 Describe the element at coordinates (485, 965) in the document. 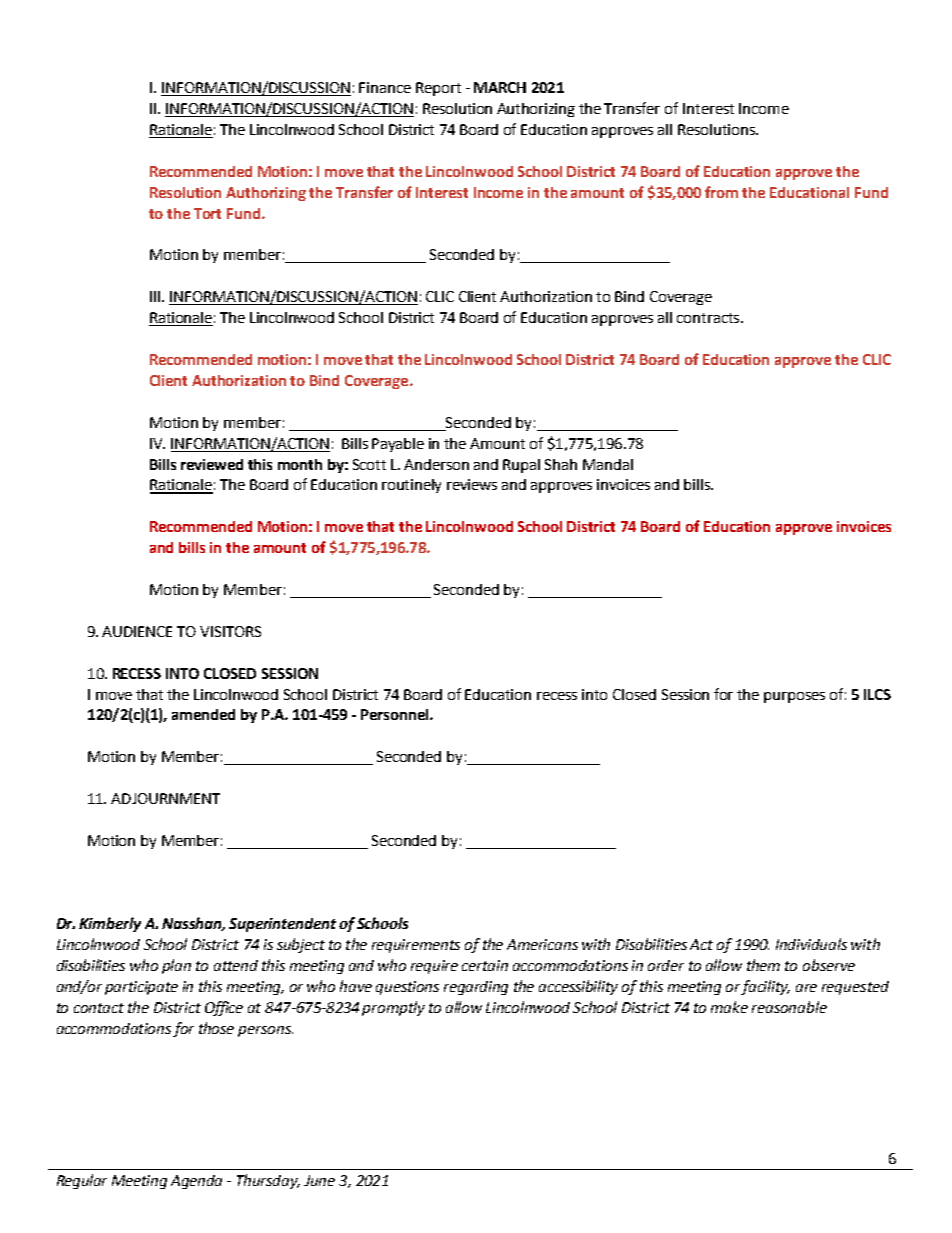

I see `certain` at that location.
